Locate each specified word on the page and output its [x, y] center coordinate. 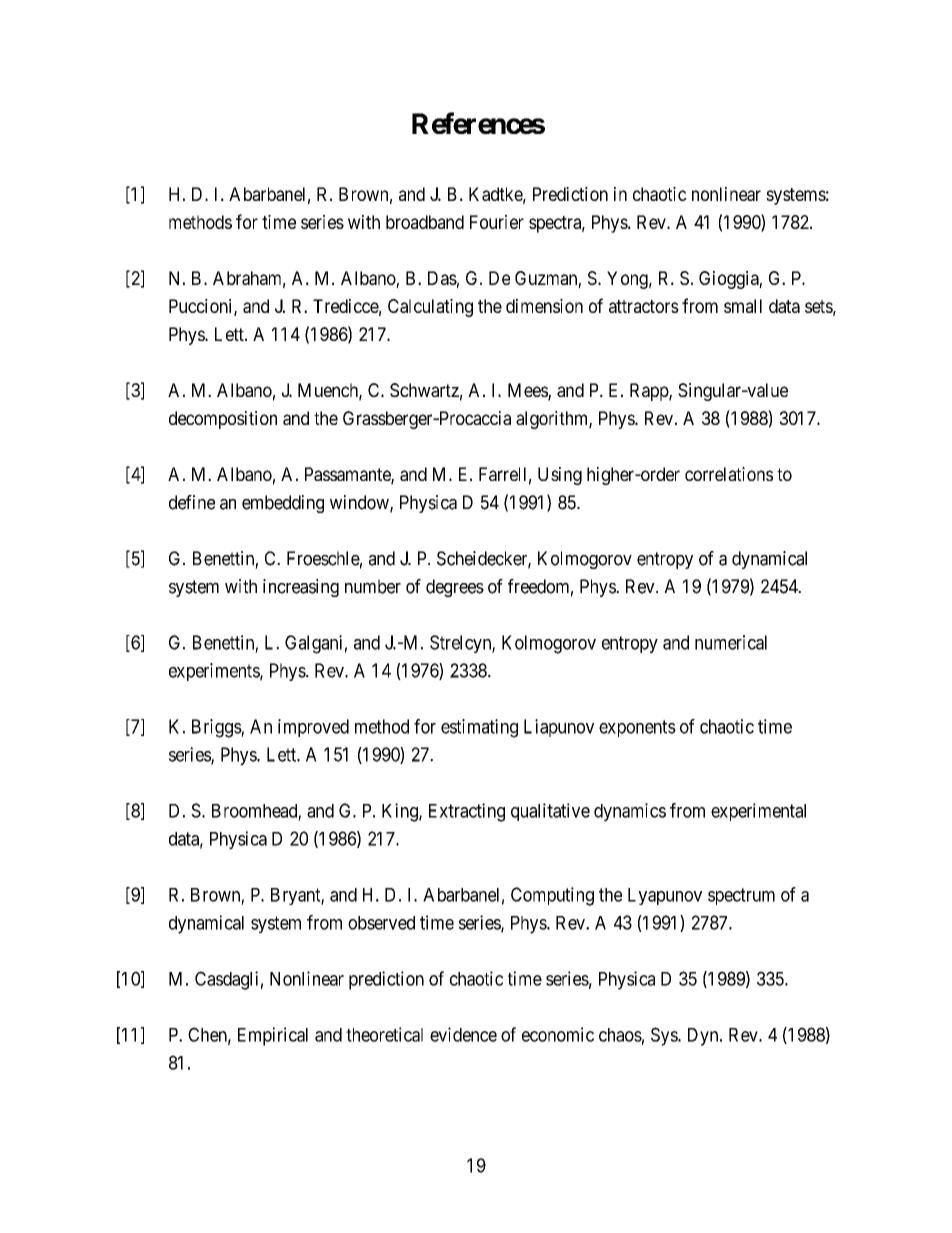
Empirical [273, 1036]
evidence [463, 1034]
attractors [644, 306]
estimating [479, 728]
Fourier [497, 222]
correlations [729, 474]
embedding [283, 504]
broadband [425, 222]
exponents [637, 728]
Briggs [217, 728]
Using [560, 476]
